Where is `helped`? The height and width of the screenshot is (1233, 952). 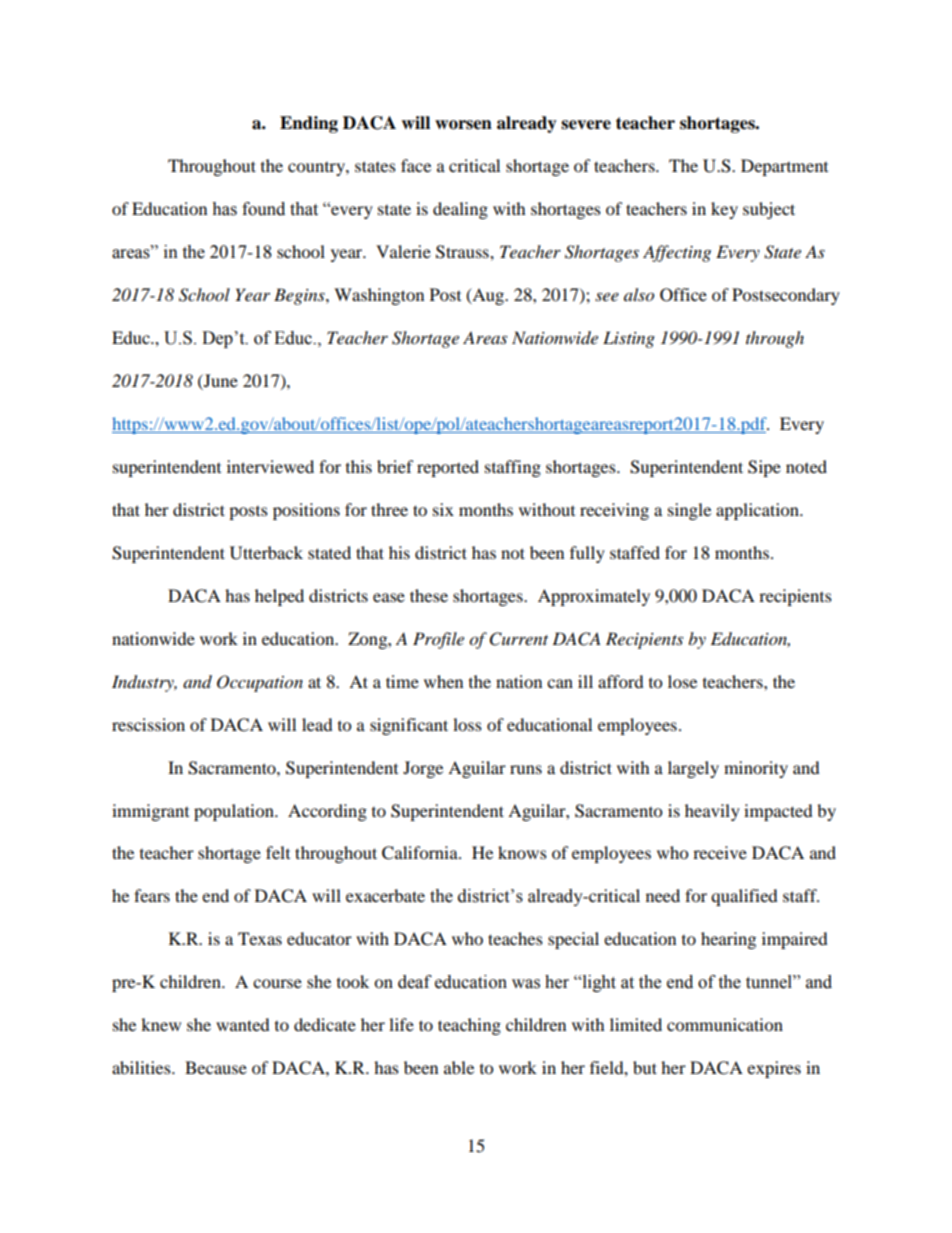 helped is located at coordinates (279, 597).
